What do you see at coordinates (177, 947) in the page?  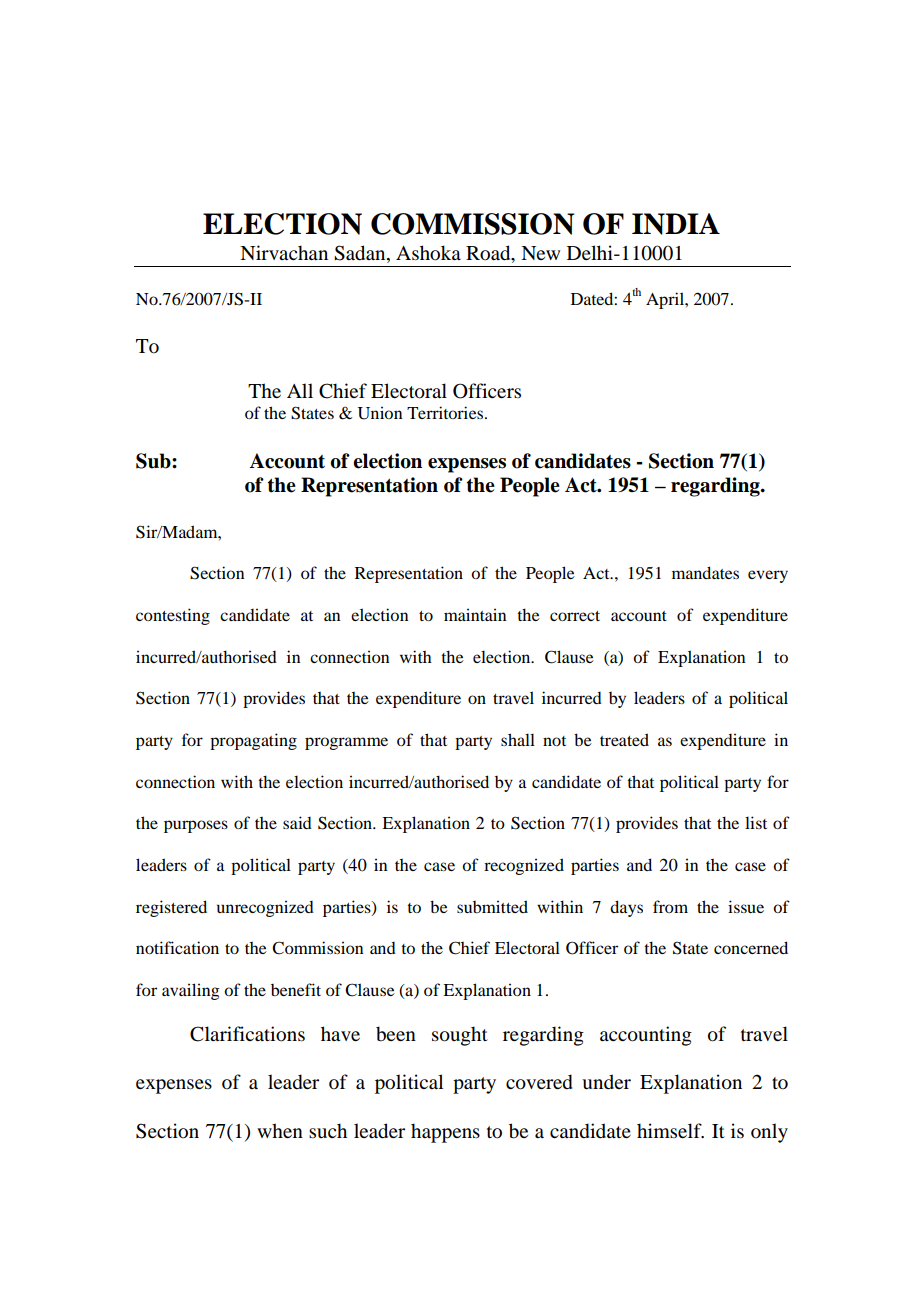 I see `notification` at bounding box center [177, 947].
